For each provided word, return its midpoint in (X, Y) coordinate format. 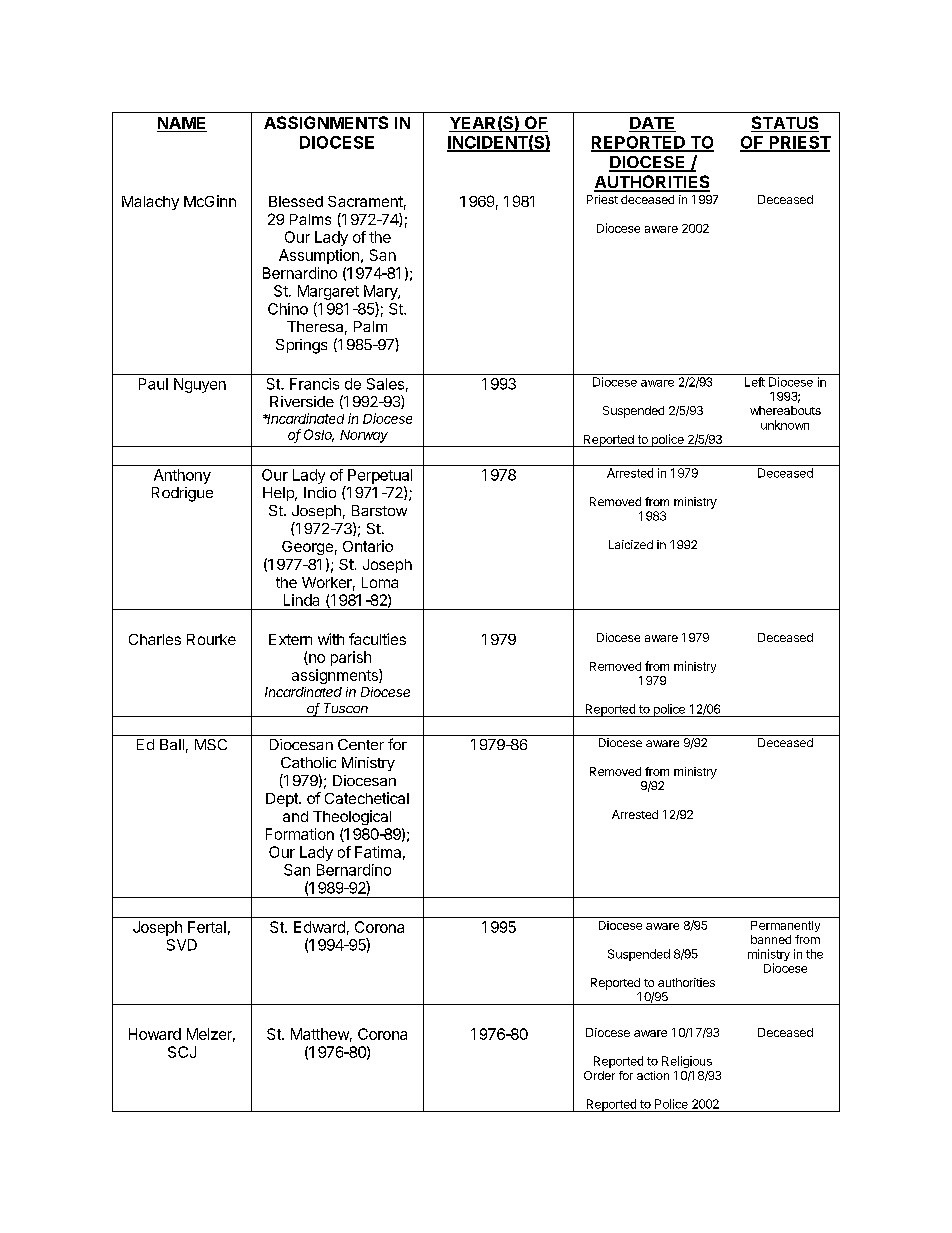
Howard (155, 1034)
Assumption (319, 256)
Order (599, 1075)
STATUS (785, 124)
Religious (687, 1062)
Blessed (296, 201)
